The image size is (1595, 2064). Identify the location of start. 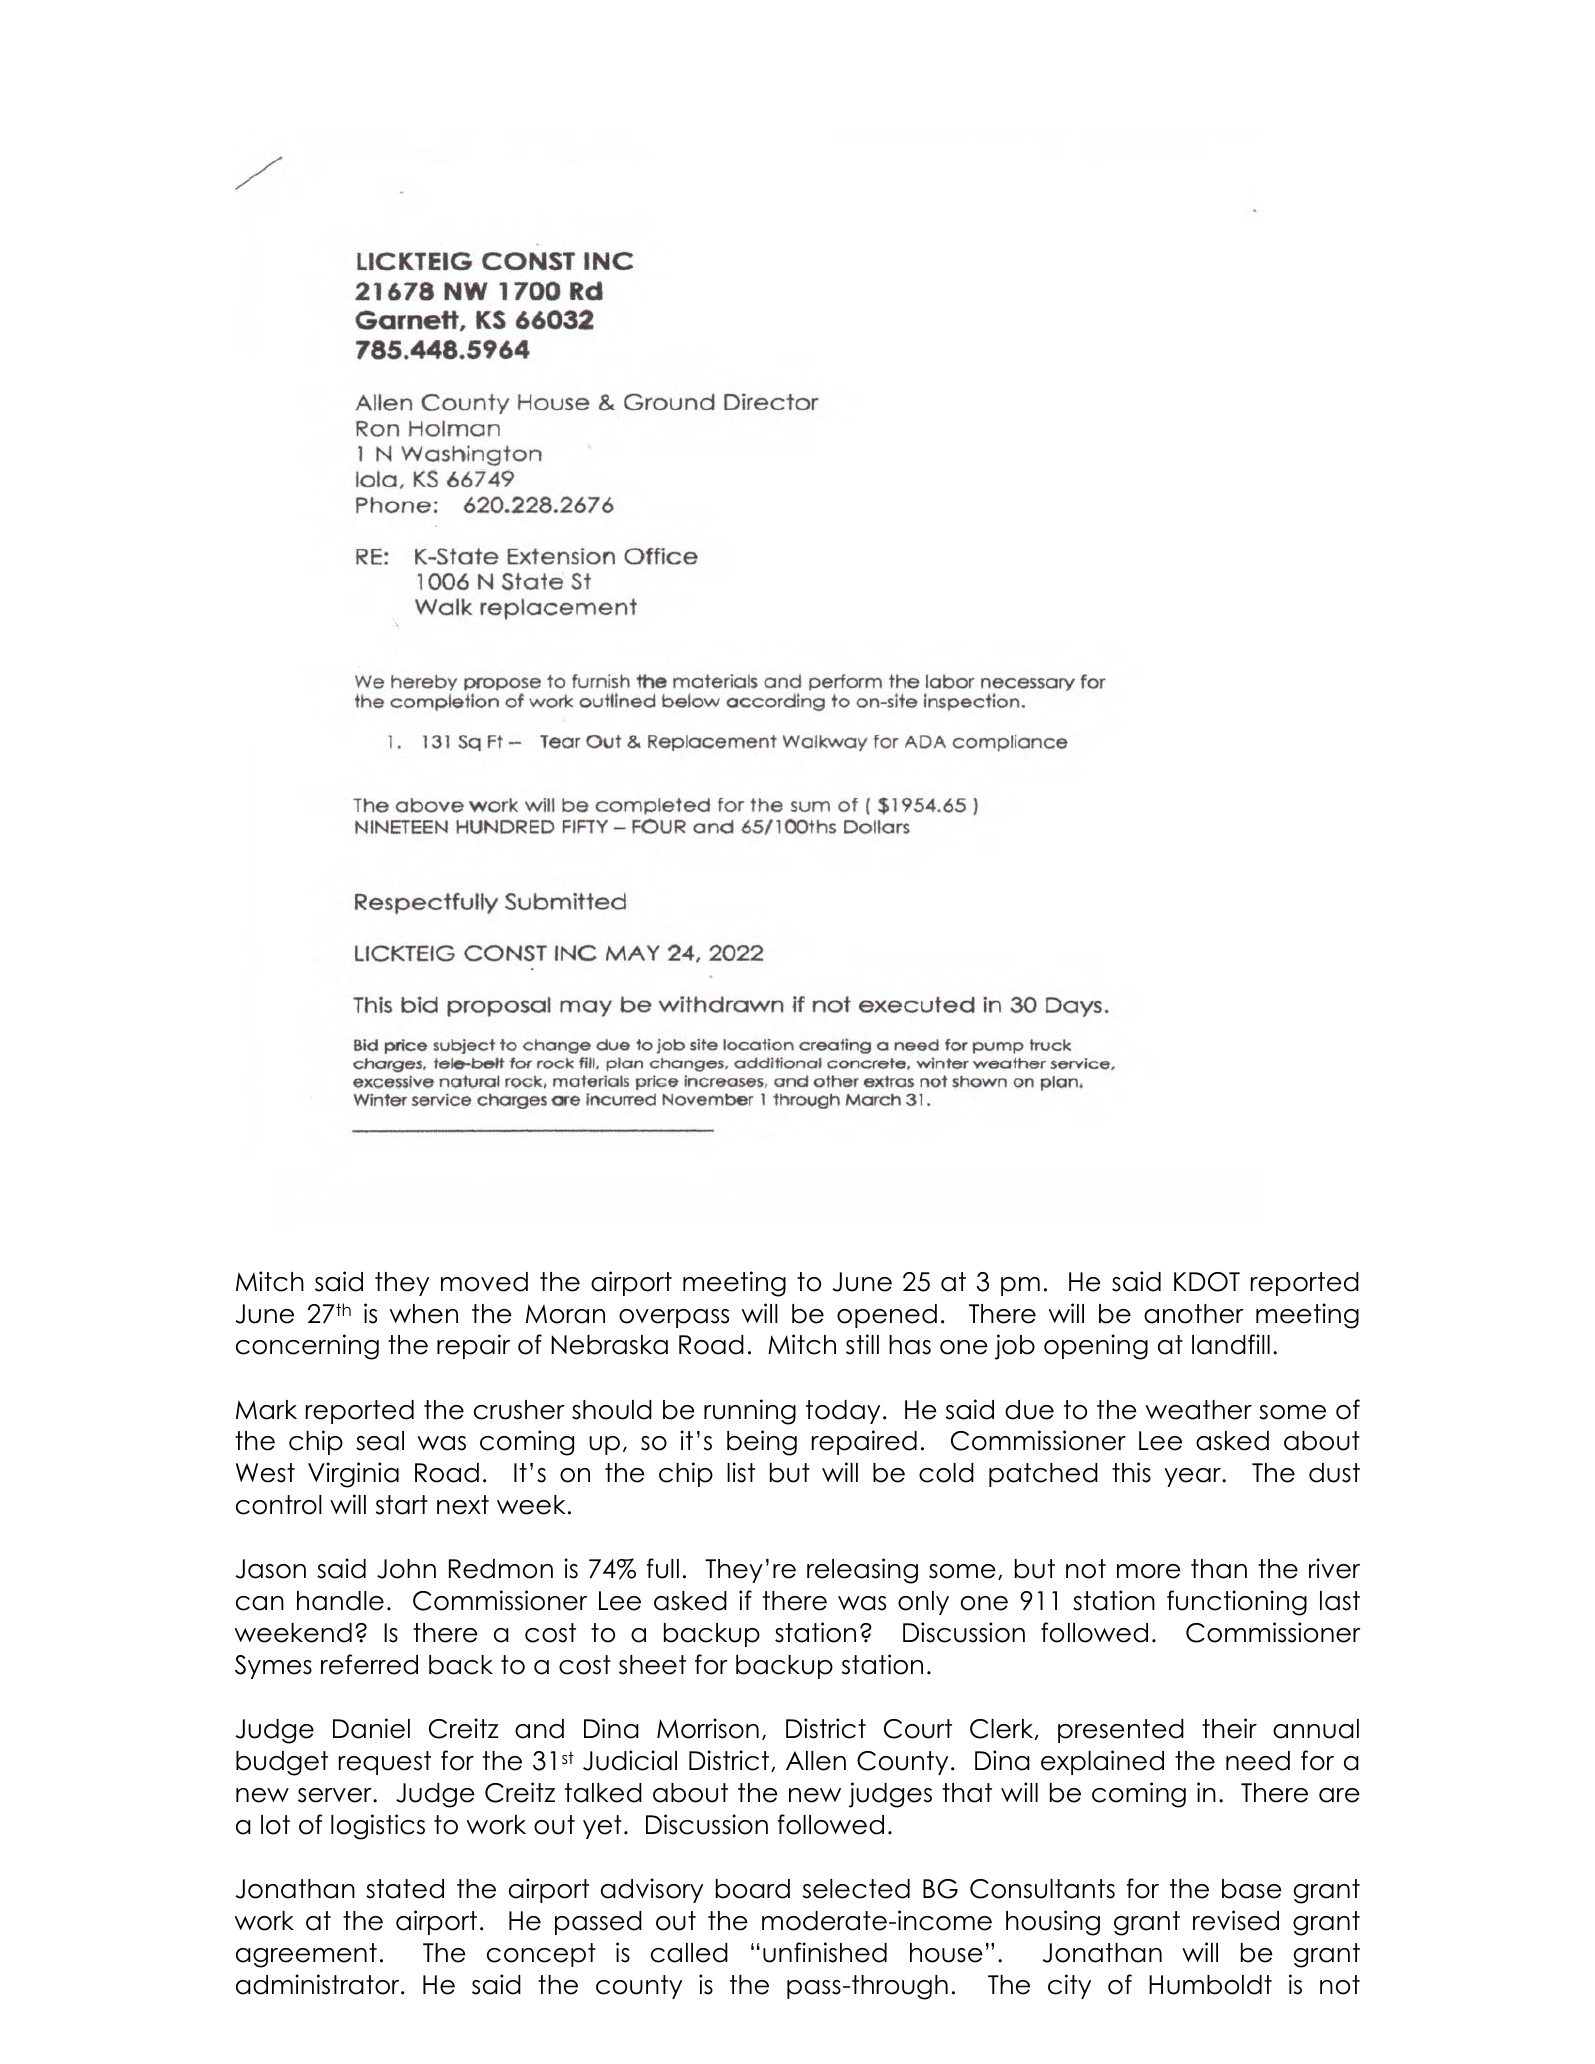
(402, 1505).
